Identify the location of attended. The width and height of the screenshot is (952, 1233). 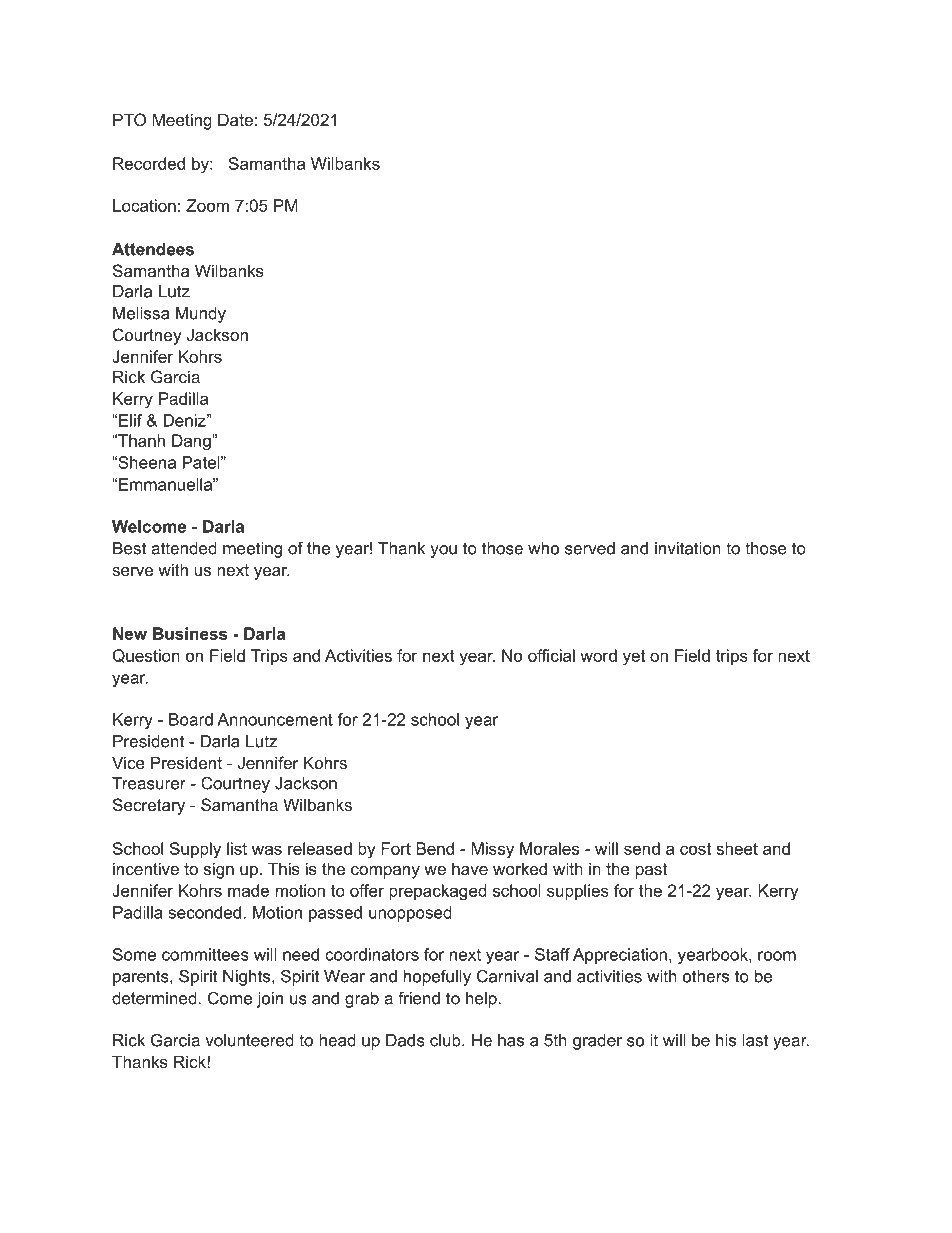
(184, 548).
